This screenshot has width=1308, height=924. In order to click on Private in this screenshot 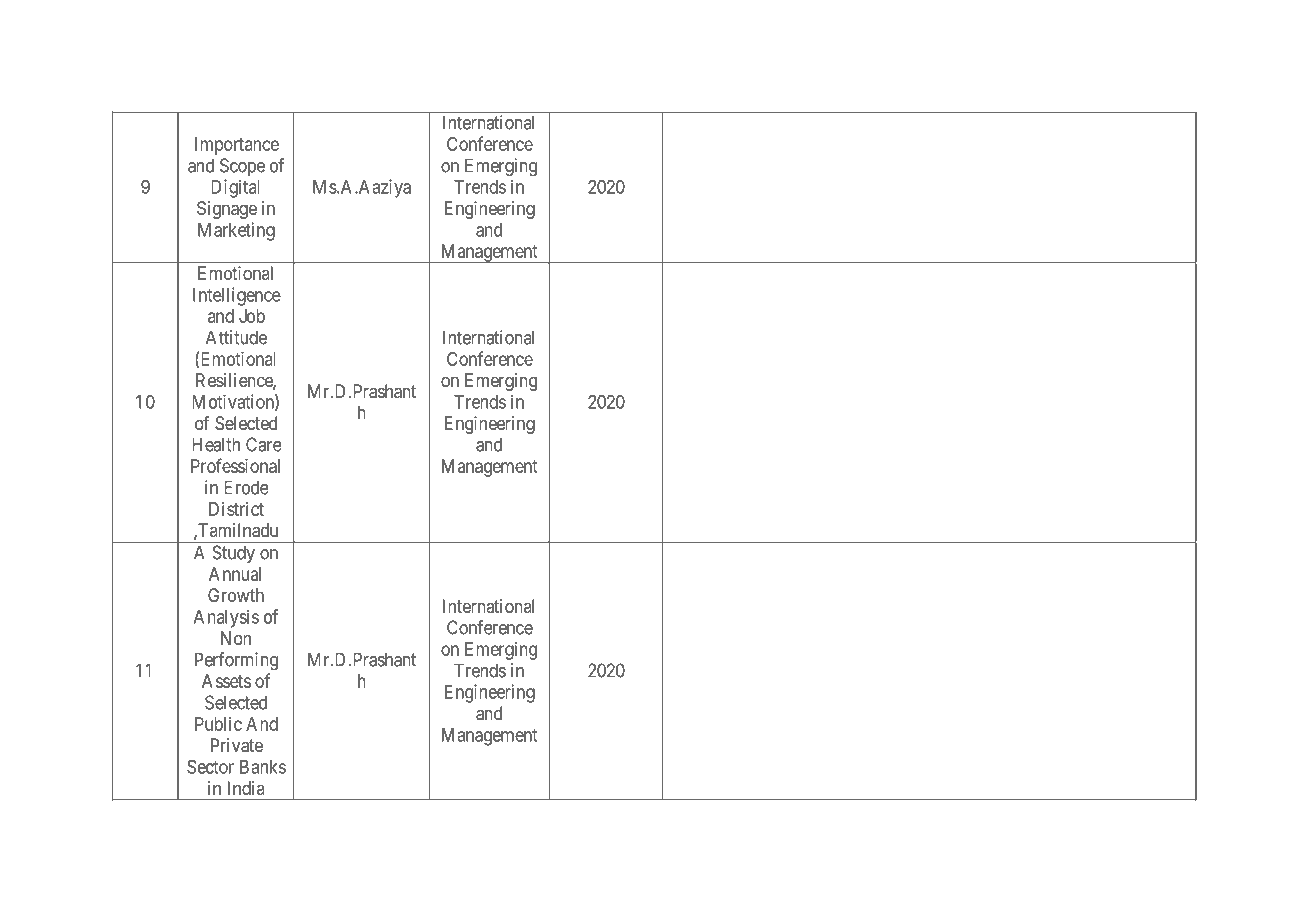, I will do `click(237, 745)`.
